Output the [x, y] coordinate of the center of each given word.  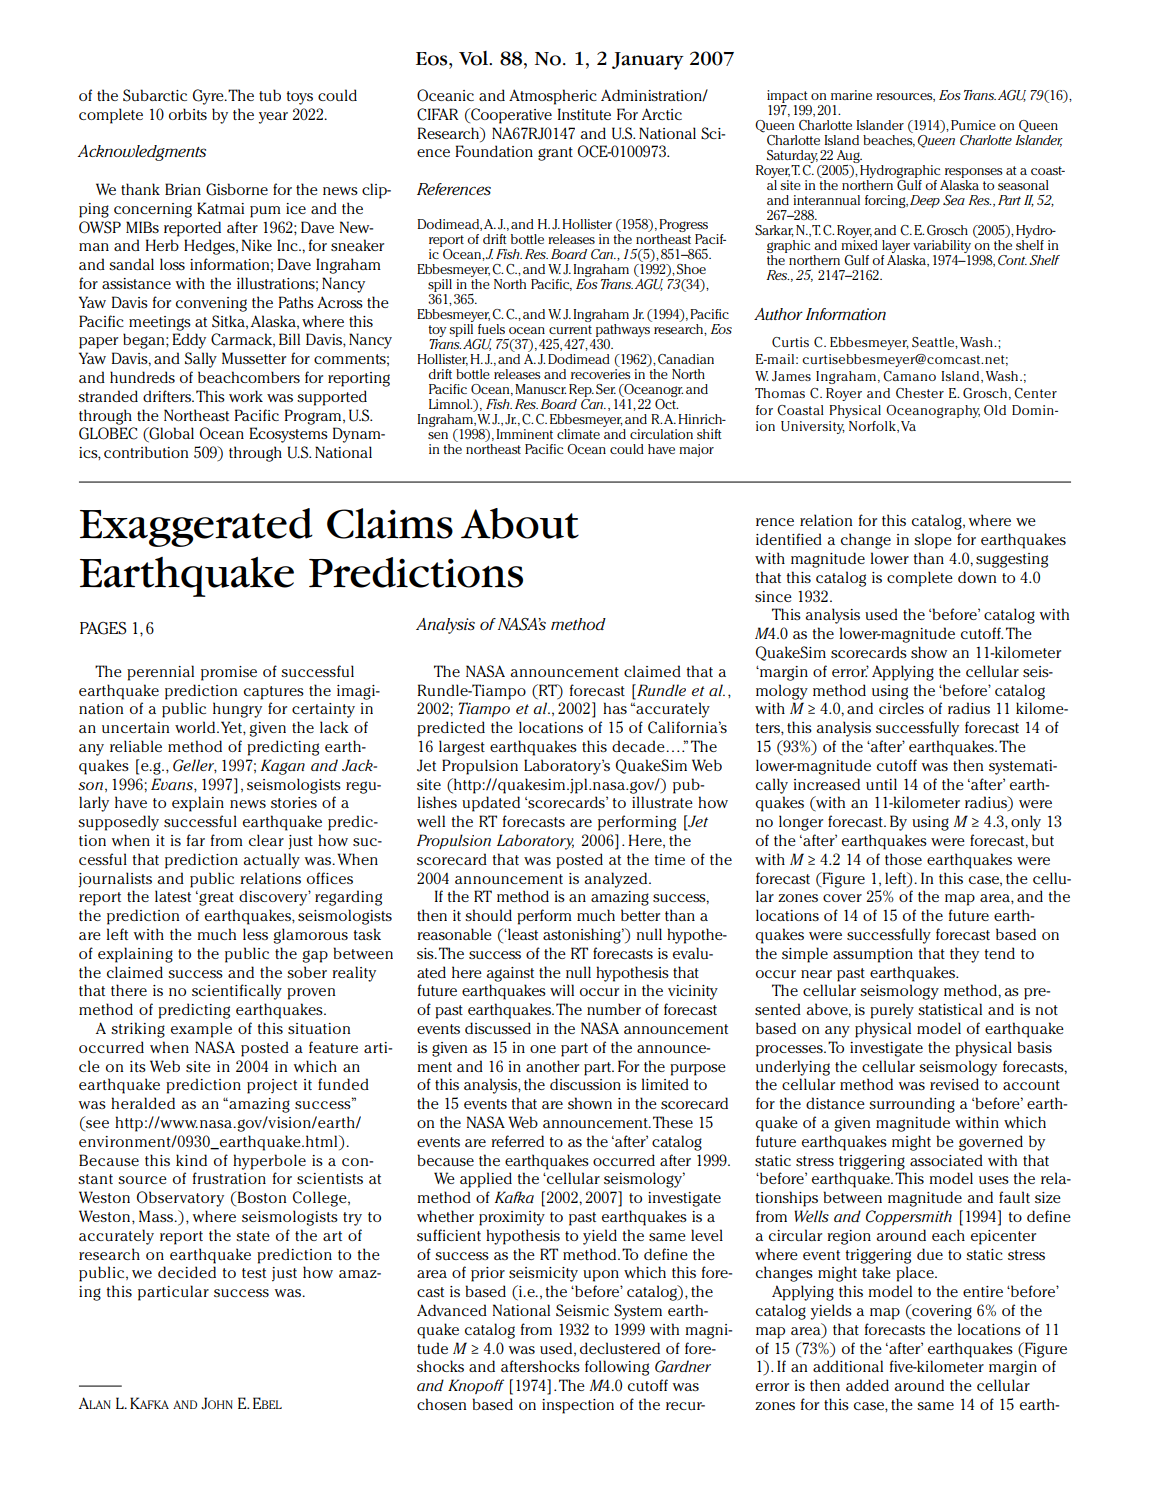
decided [187, 1272]
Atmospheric [553, 97]
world [196, 727]
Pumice [973, 125]
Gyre [209, 97]
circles [901, 708]
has [615, 708]
